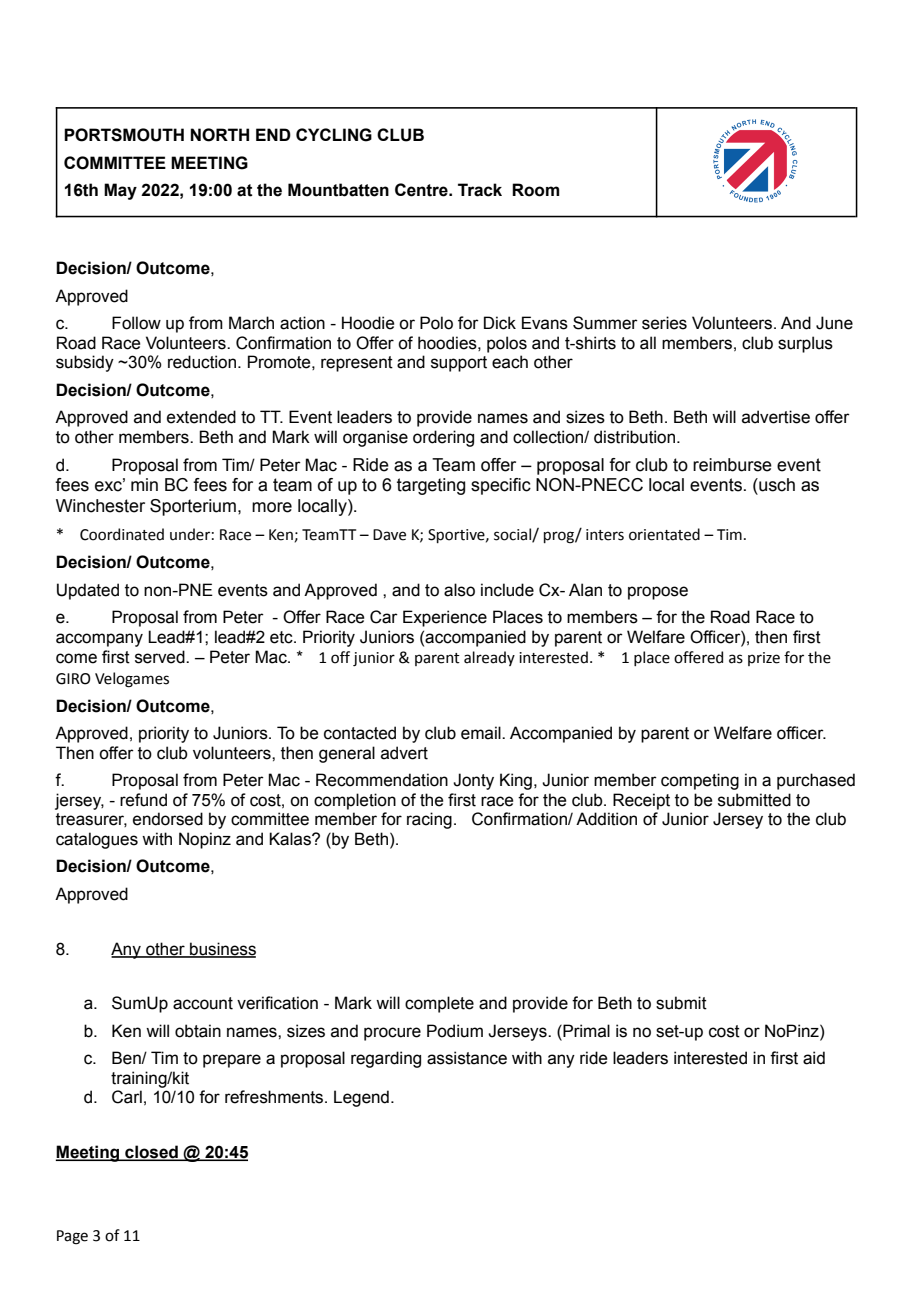 The height and width of the screenshot is (1307, 924). Describe the element at coordinates (480, 190) in the screenshot. I see `Track` at that location.
